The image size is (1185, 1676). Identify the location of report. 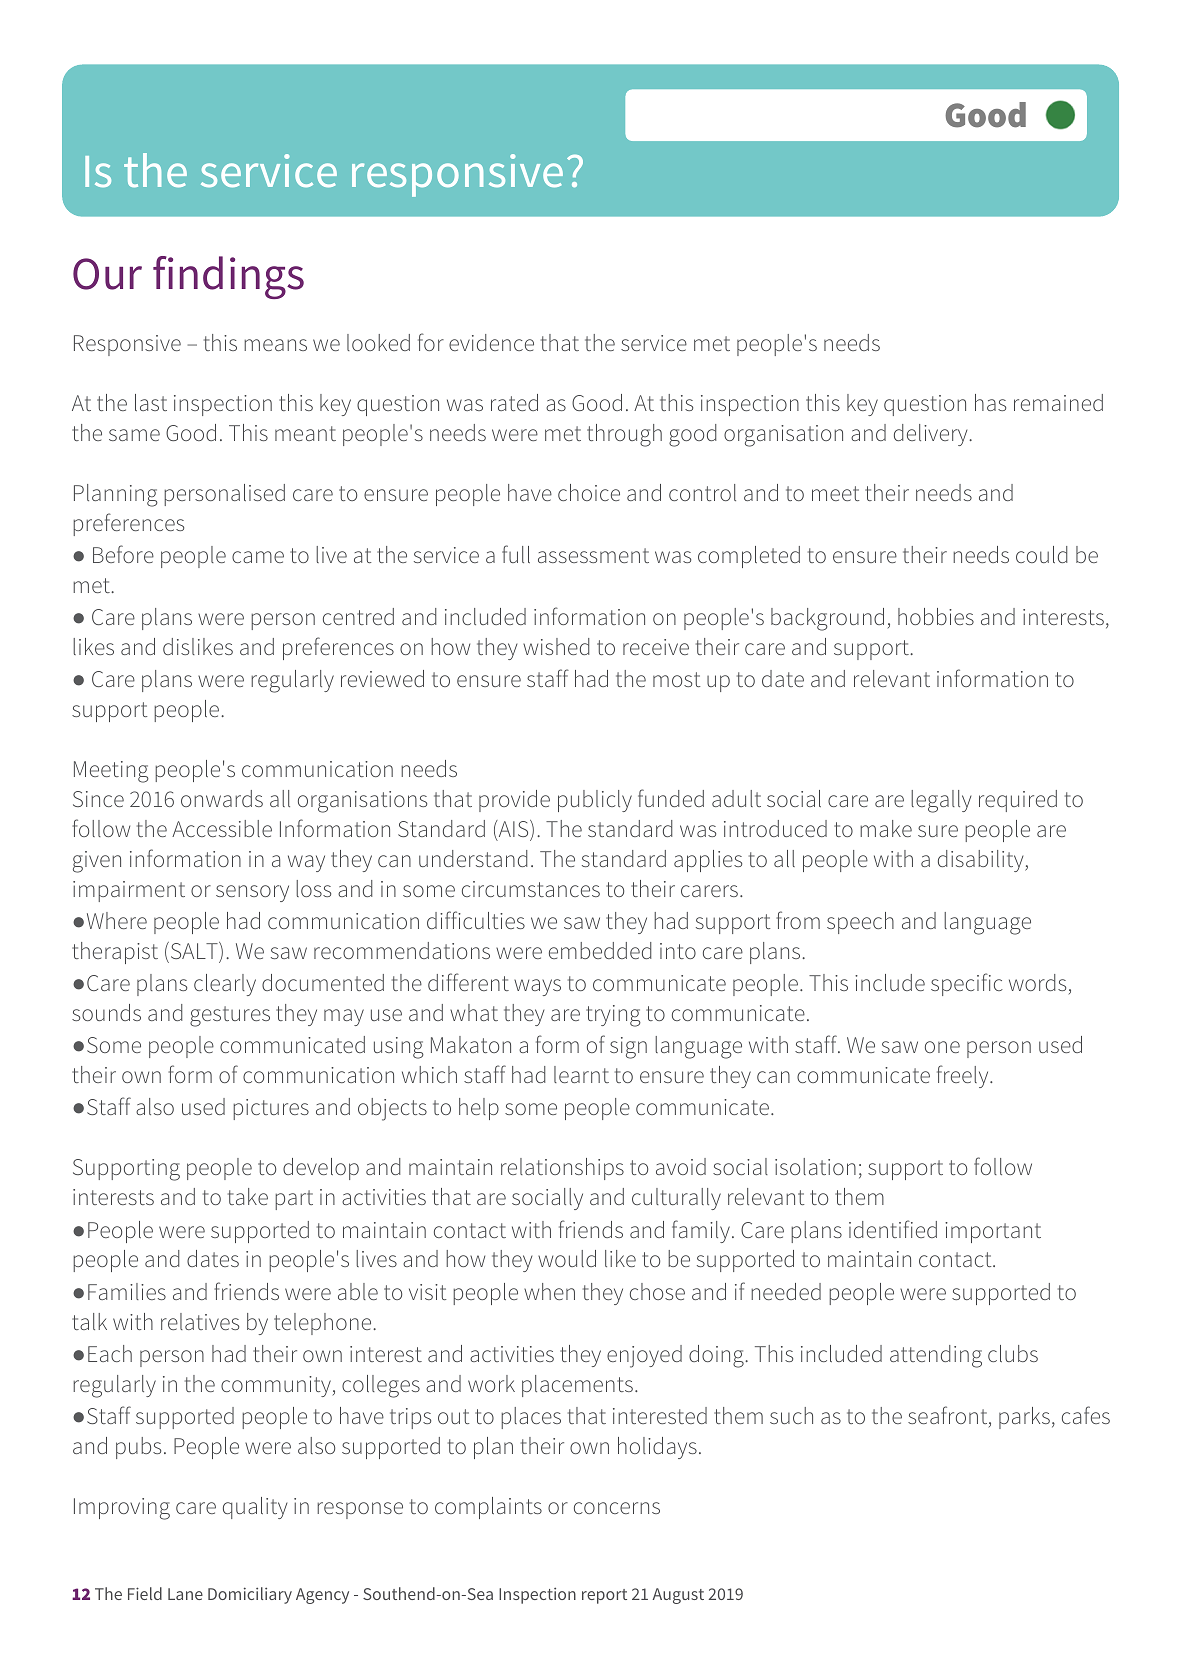
(604, 1596).
